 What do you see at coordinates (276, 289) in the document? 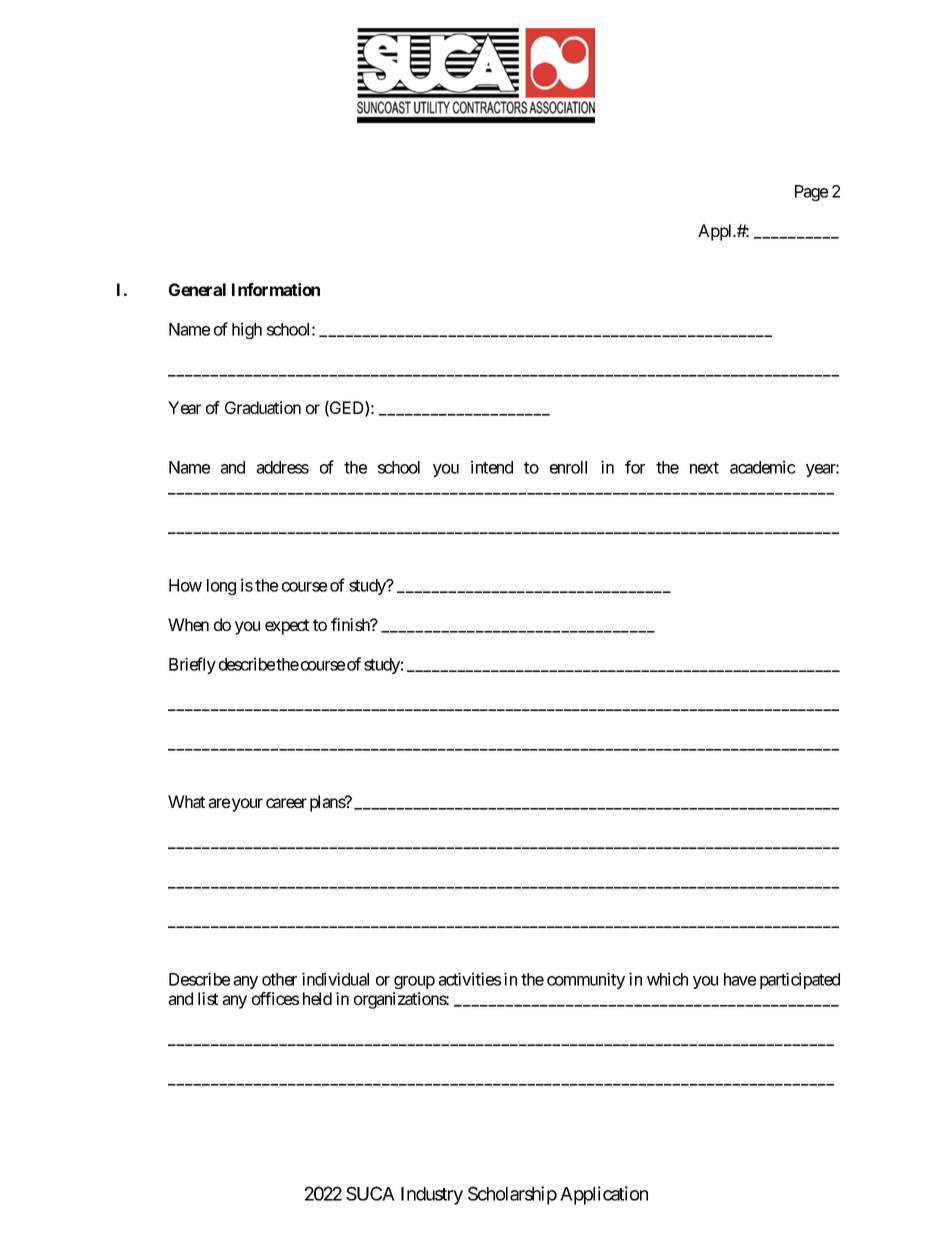
I see `Information` at bounding box center [276, 289].
